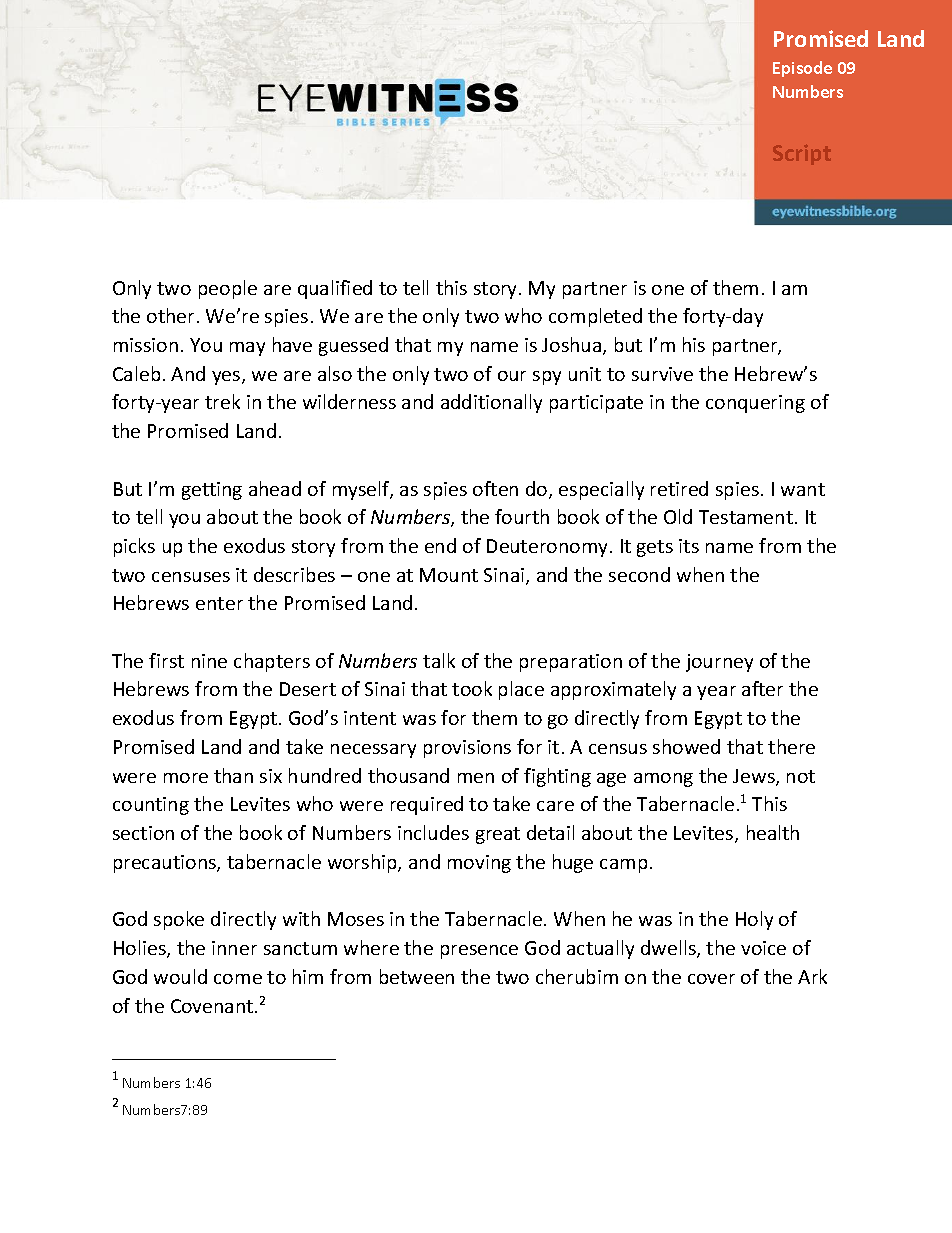 This screenshot has height=1233, width=952. I want to click on end, so click(440, 545).
